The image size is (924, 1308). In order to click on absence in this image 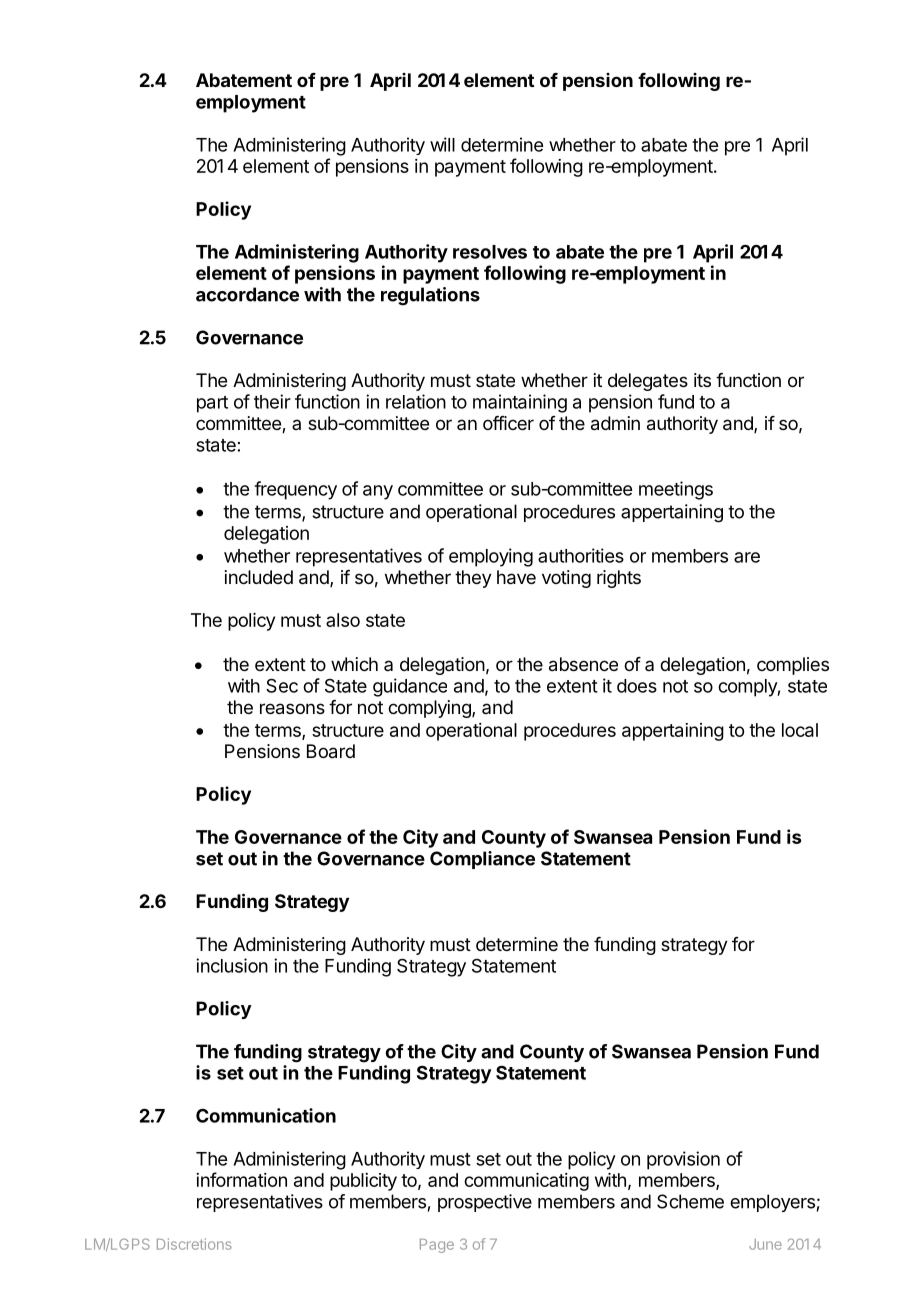, I will do `click(583, 664)`.
